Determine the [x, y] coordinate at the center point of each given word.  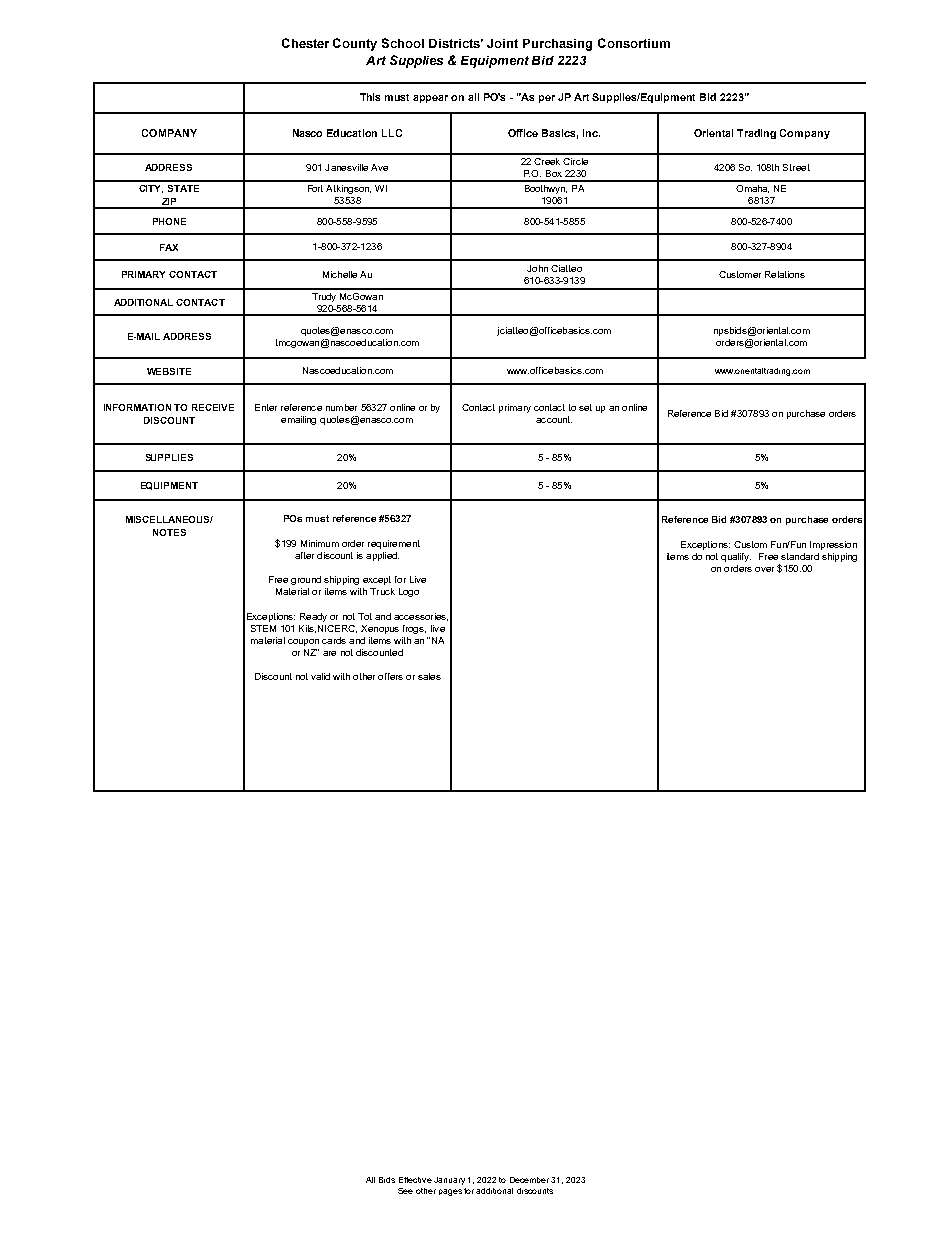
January [449, 1181]
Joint [502, 43]
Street [796, 167]
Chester [305, 43]
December [529, 1180]
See [405, 1191]
